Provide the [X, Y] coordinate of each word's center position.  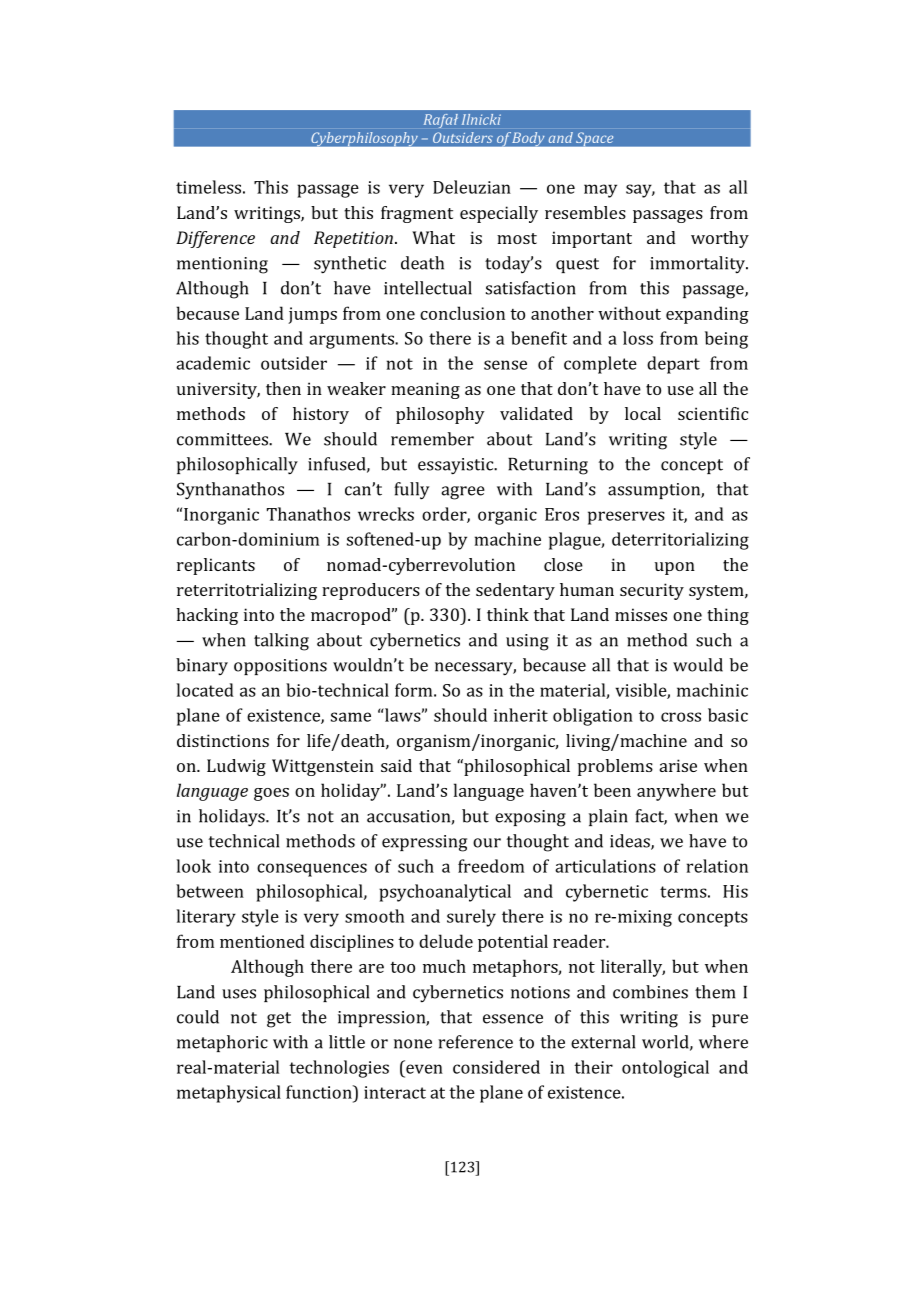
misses [641, 614]
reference [475, 1042]
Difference [215, 239]
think [508, 614]
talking [281, 642]
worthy [720, 239]
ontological [665, 1069]
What [433, 237]
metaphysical [229, 1094]
